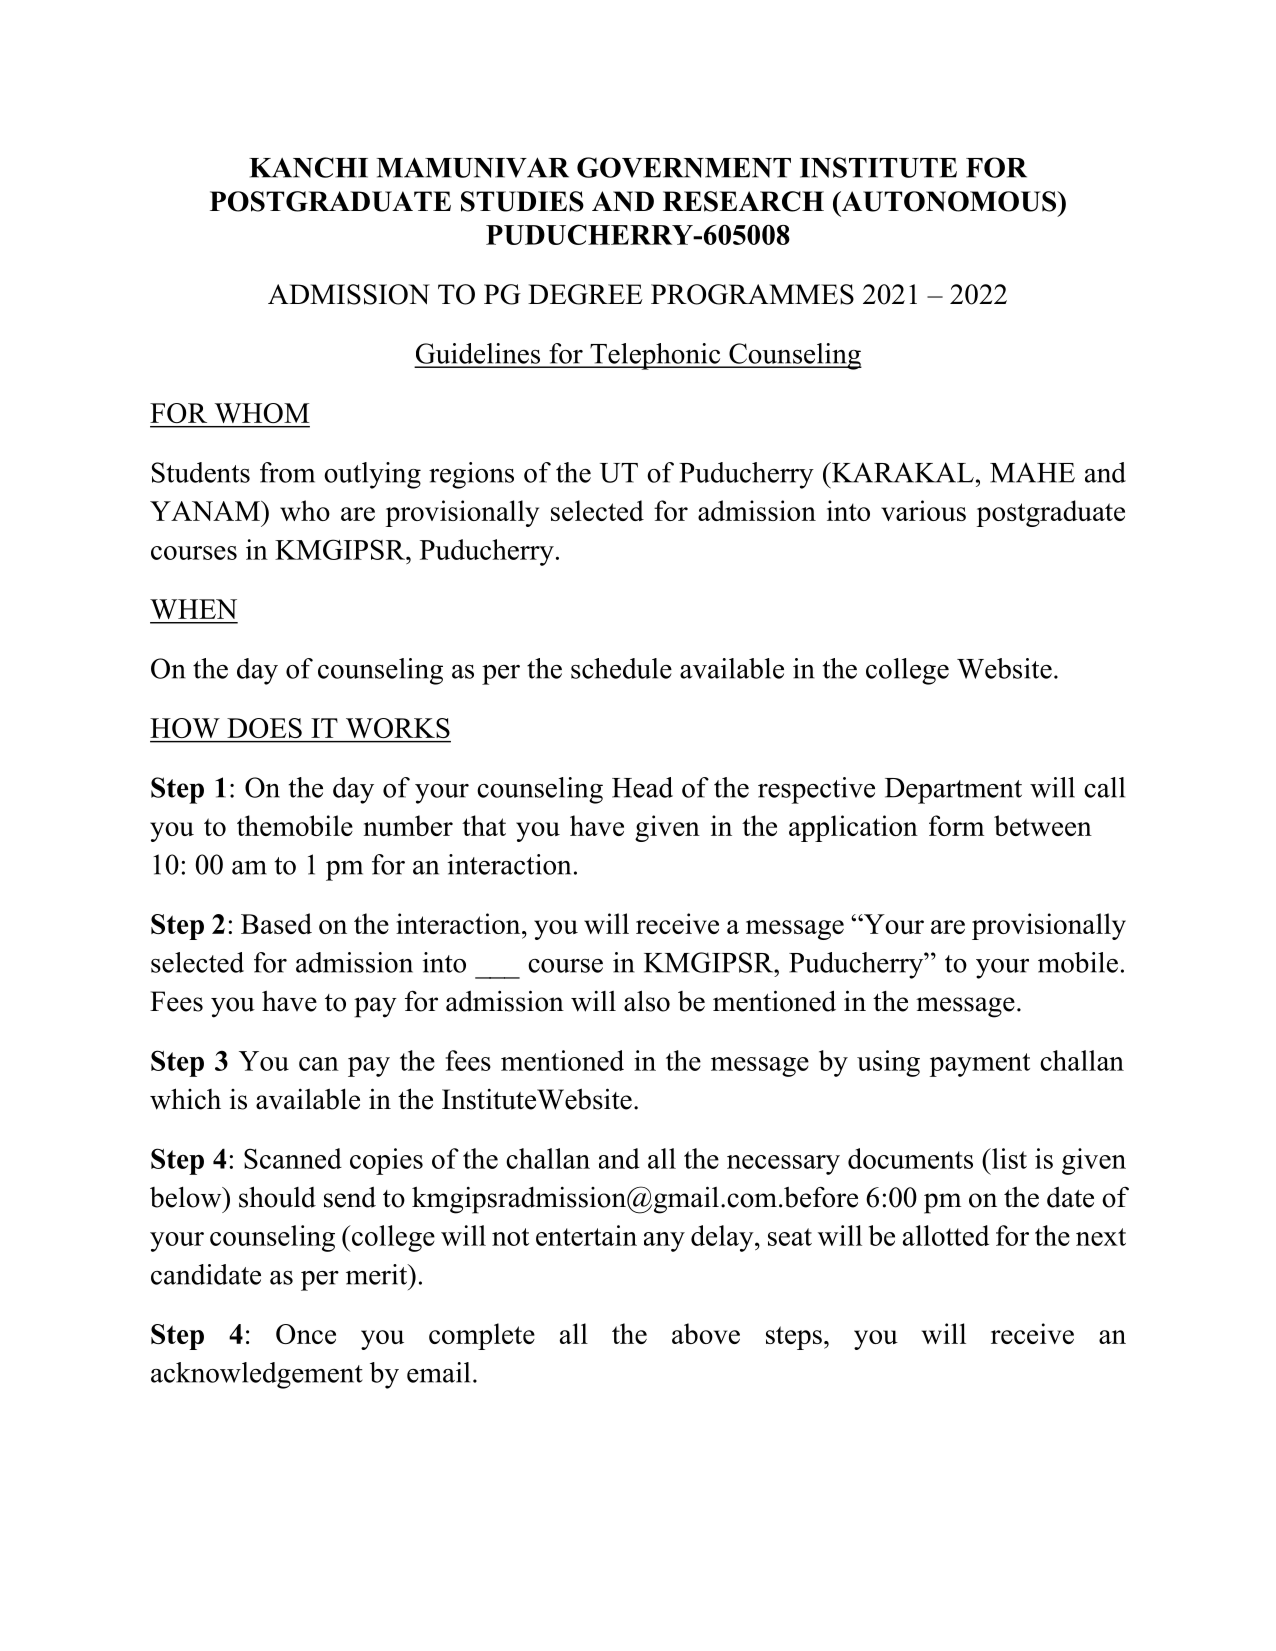 This screenshot has height=1651, width=1276. Describe the element at coordinates (287, 472) in the screenshot. I see `from` at that location.
